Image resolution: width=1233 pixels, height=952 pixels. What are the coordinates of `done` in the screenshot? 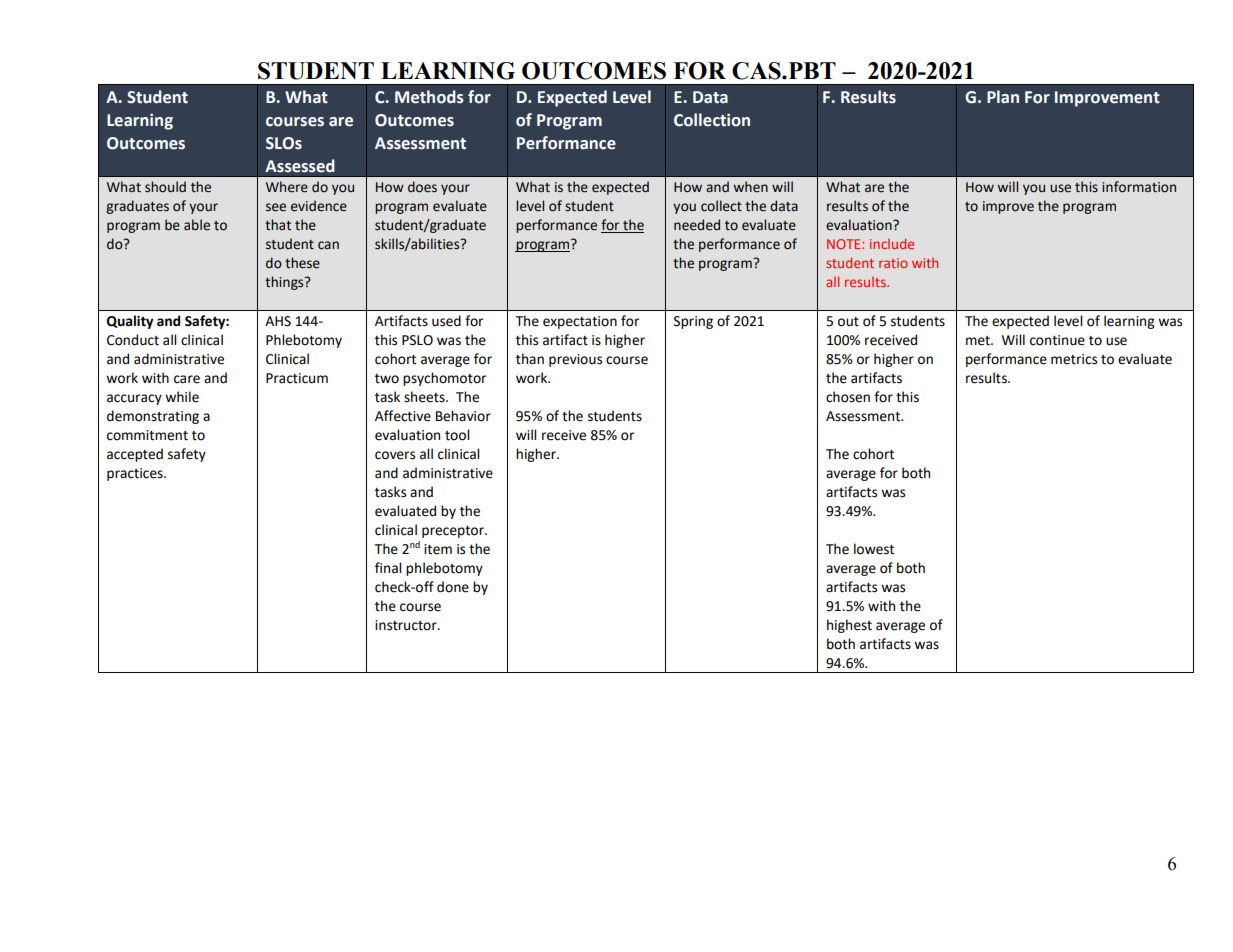 It's located at (453, 587).
